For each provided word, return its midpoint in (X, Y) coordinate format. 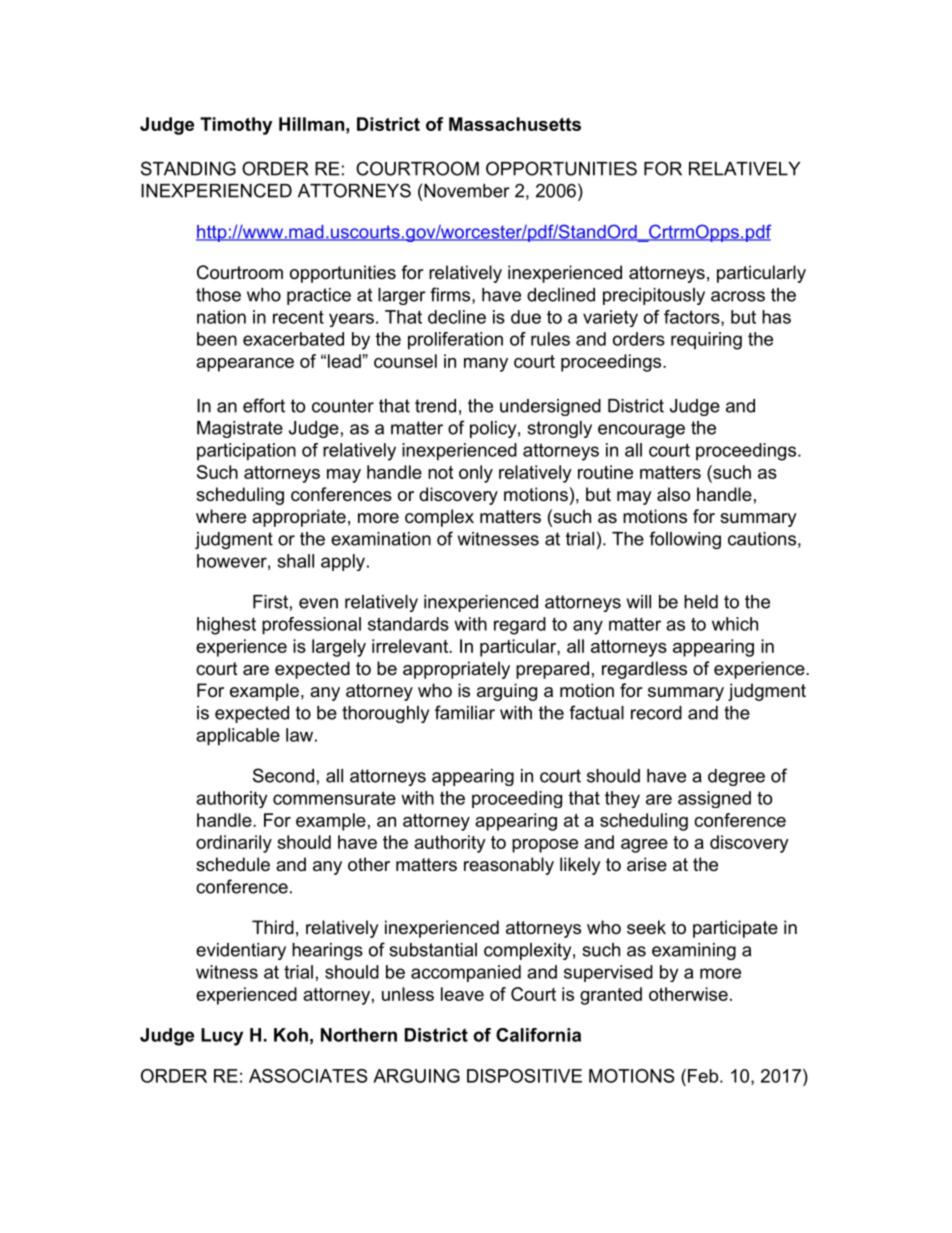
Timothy (236, 126)
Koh (291, 1035)
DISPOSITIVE (524, 1076)
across (738, 296)
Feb (701, 1076)
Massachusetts (515, 124)
